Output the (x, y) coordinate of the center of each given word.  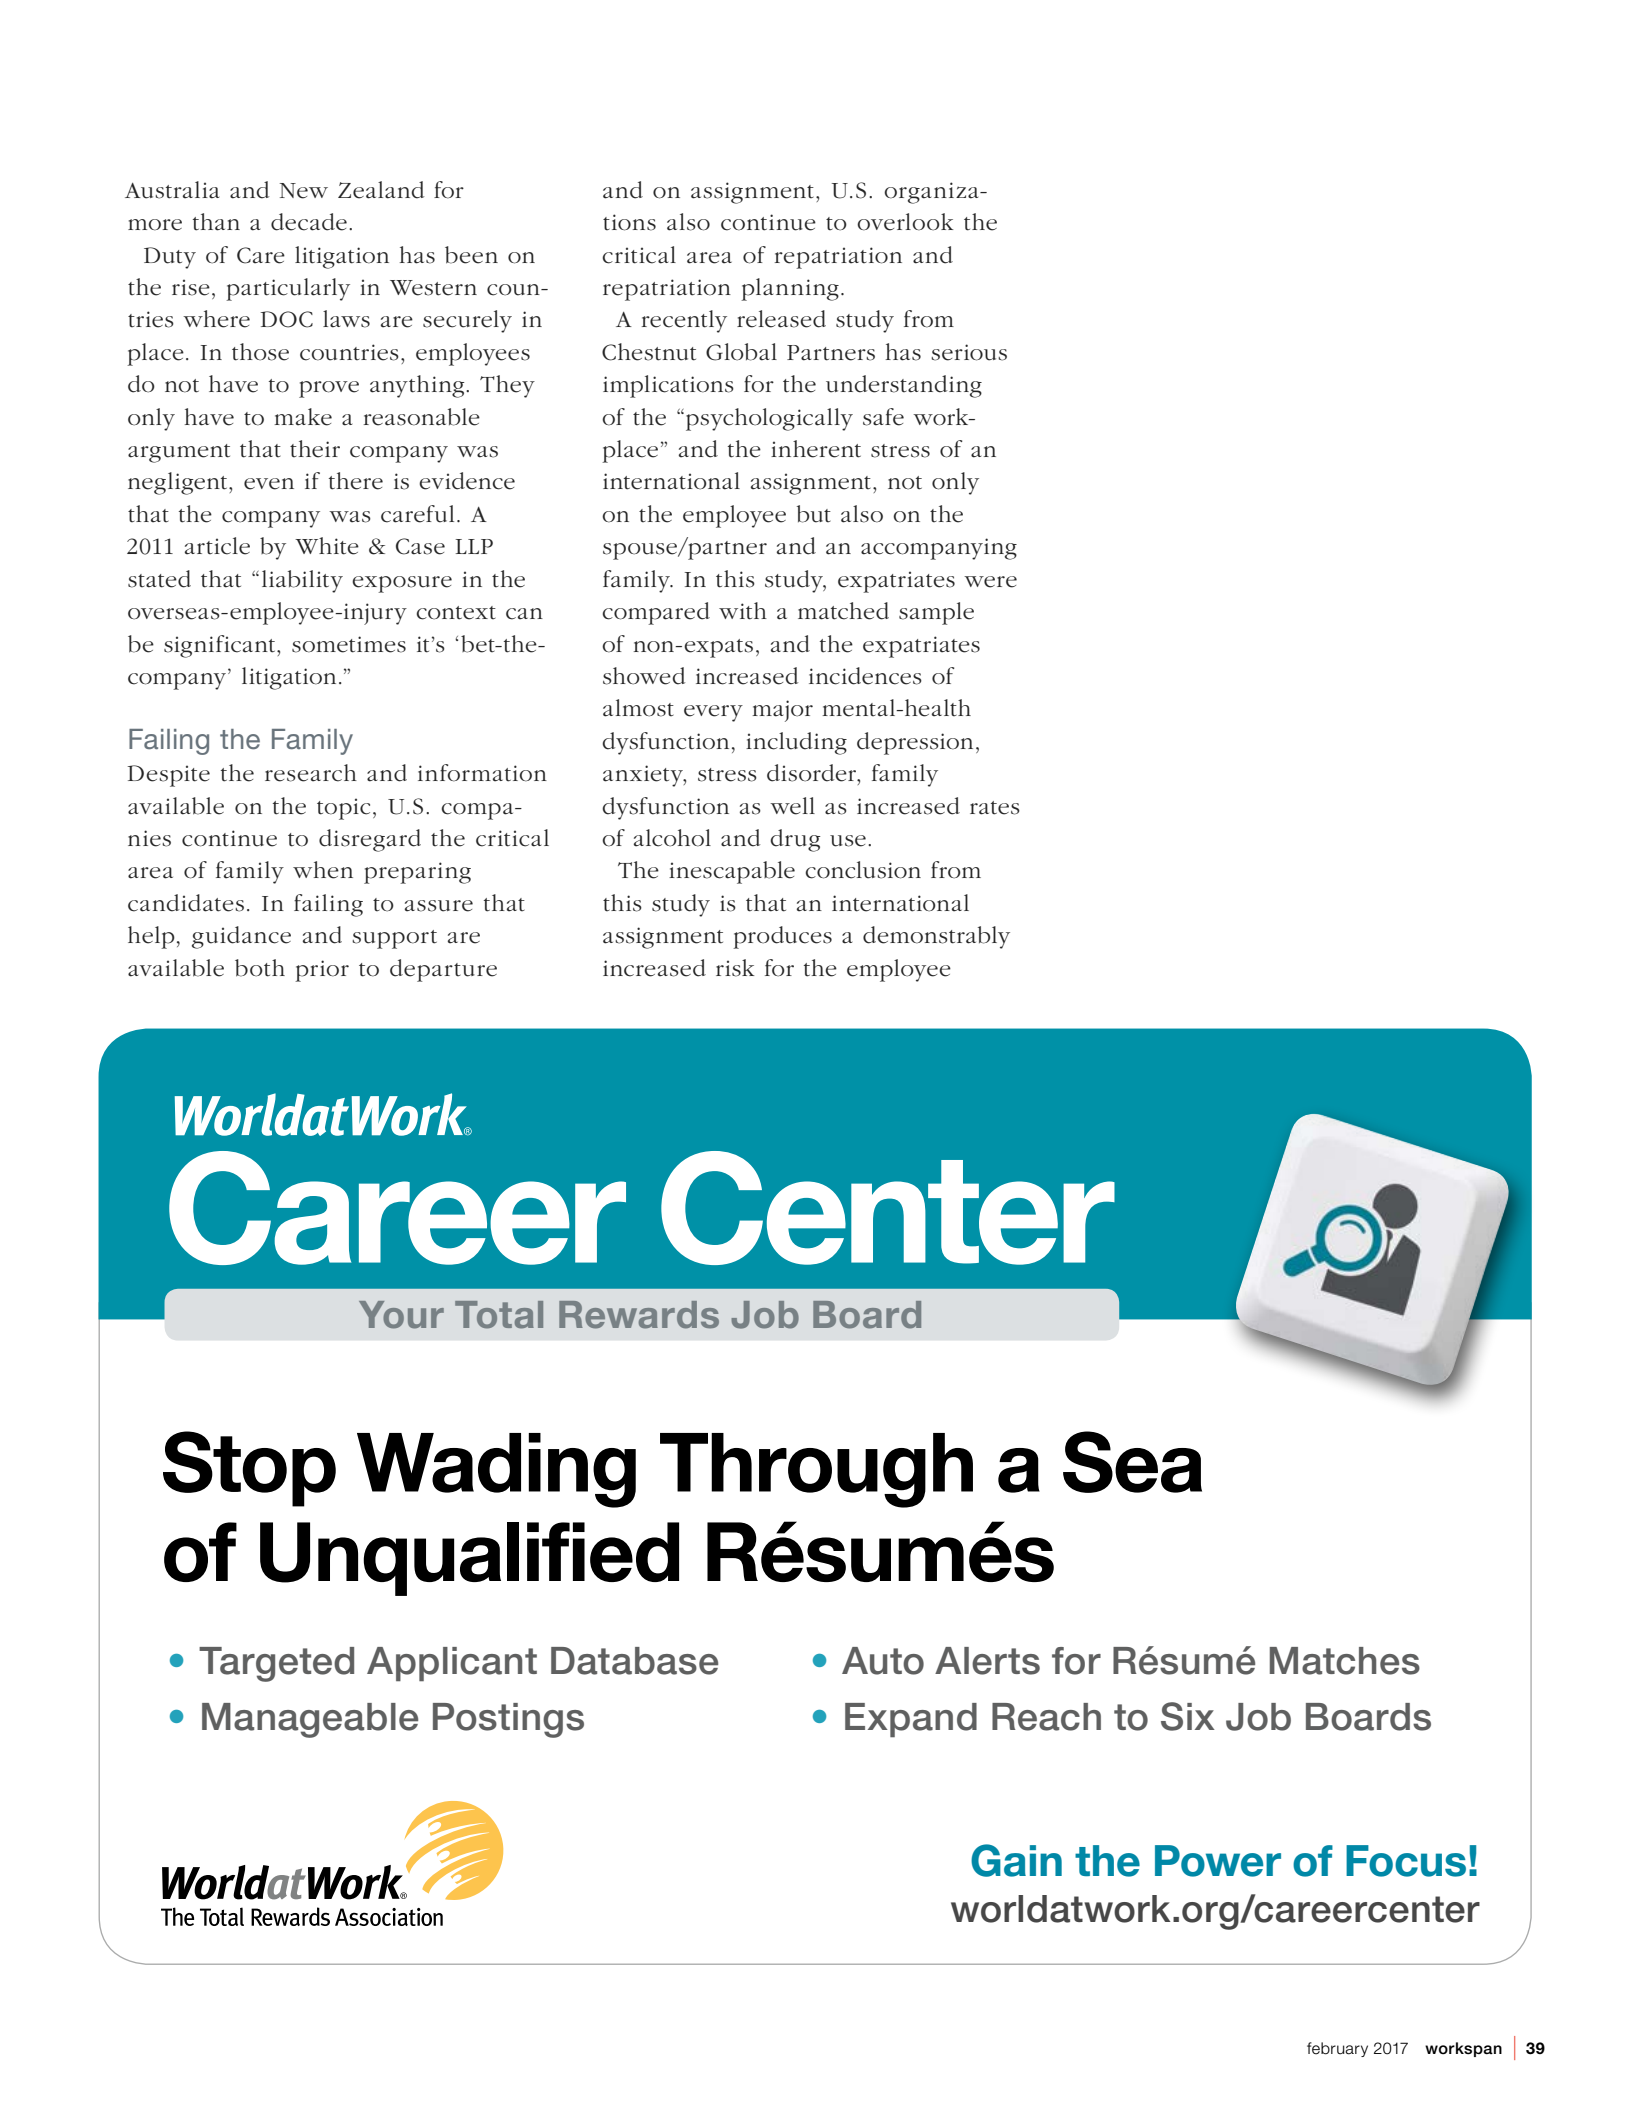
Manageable (310, 1720)
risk (735, 968)
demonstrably (936, 937)
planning (790, 289)
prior (322, 971)
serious (969, 352)
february (1337, 2049)
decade (309, 222)
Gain (1016, 1860)
